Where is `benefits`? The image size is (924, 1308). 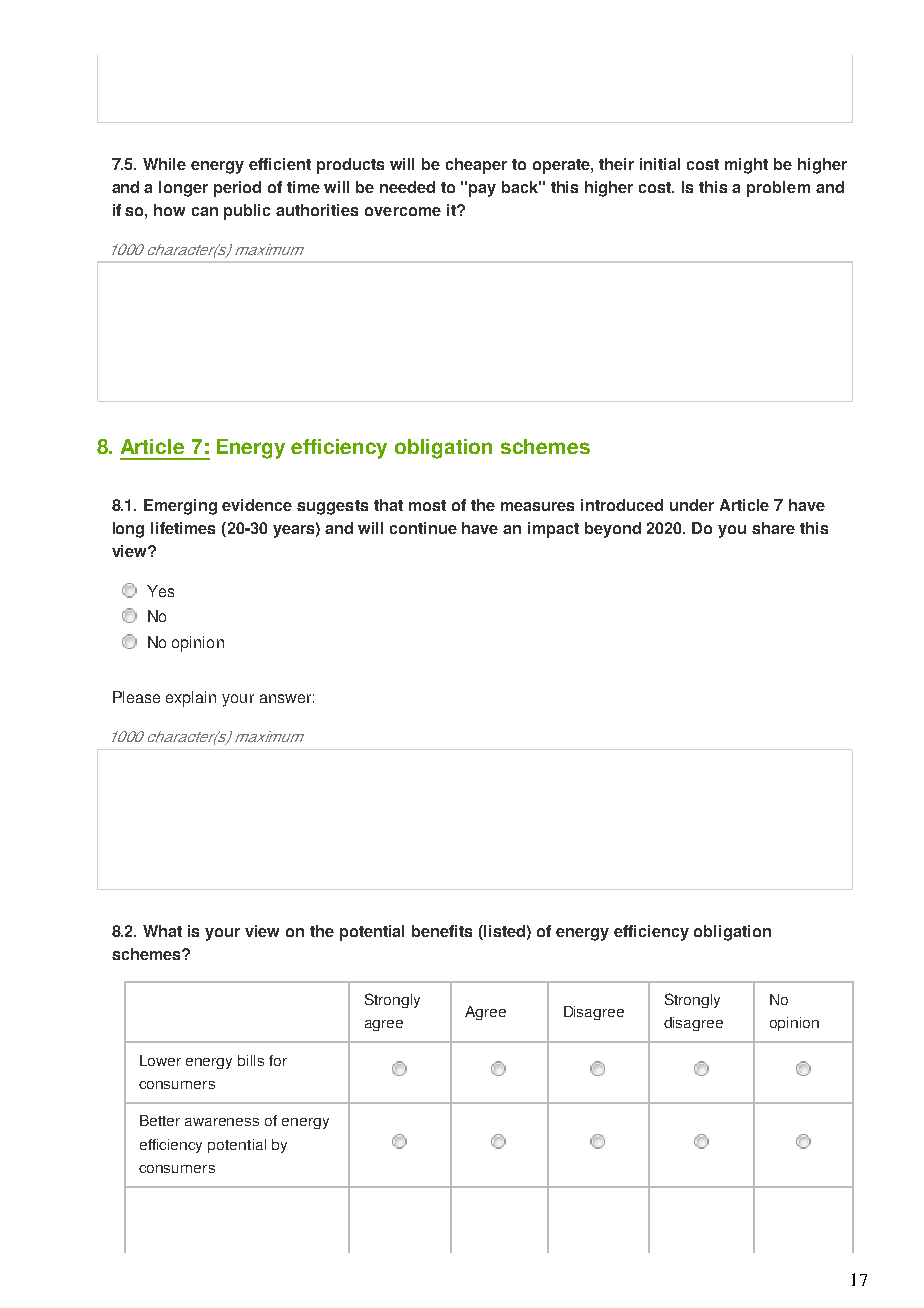 benefits is located at coordinates (442, 931).
